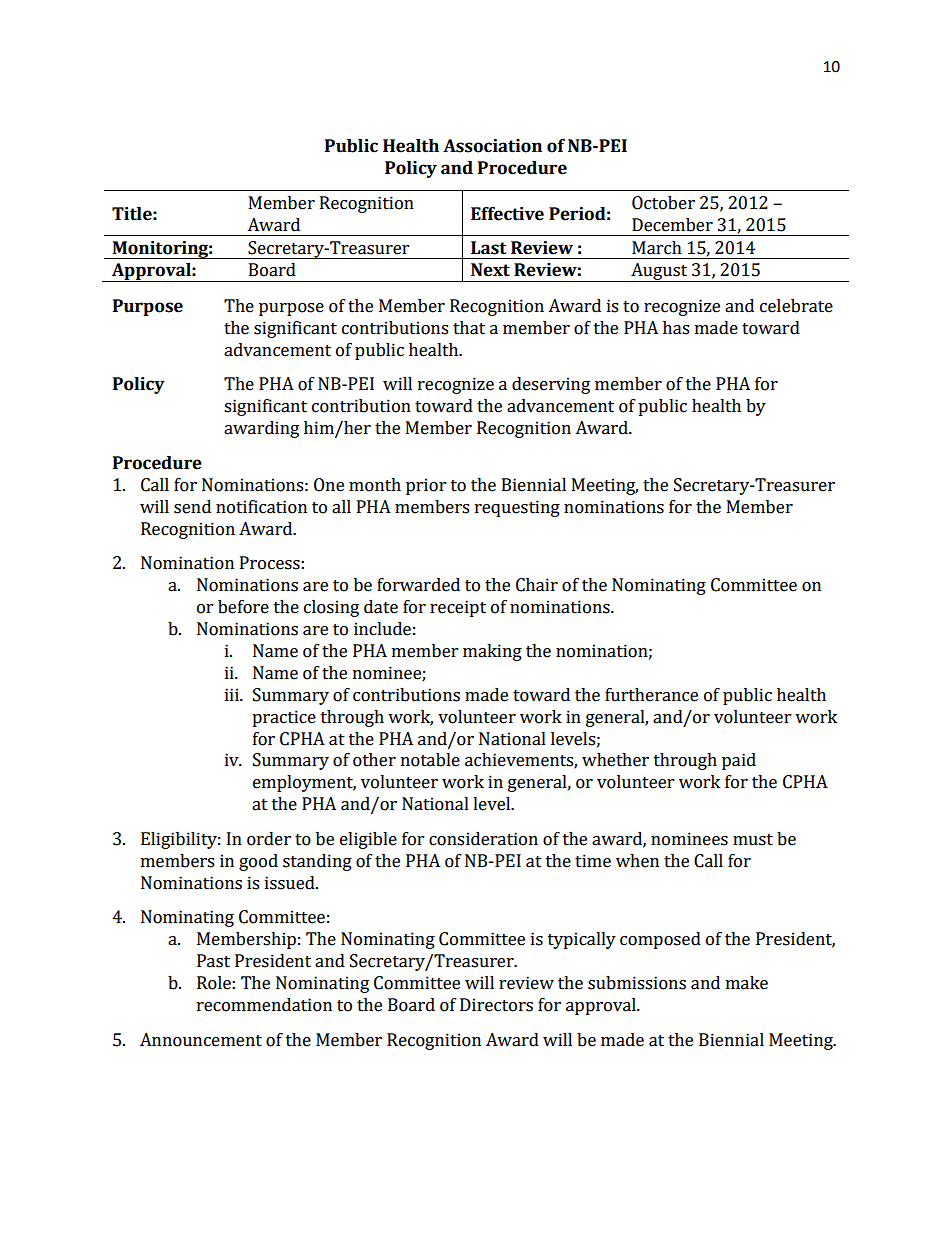 The height and width of the image is (1233, 952). Describe the element at coordinates (492, 146) in the image. I see `Association` at that location.
